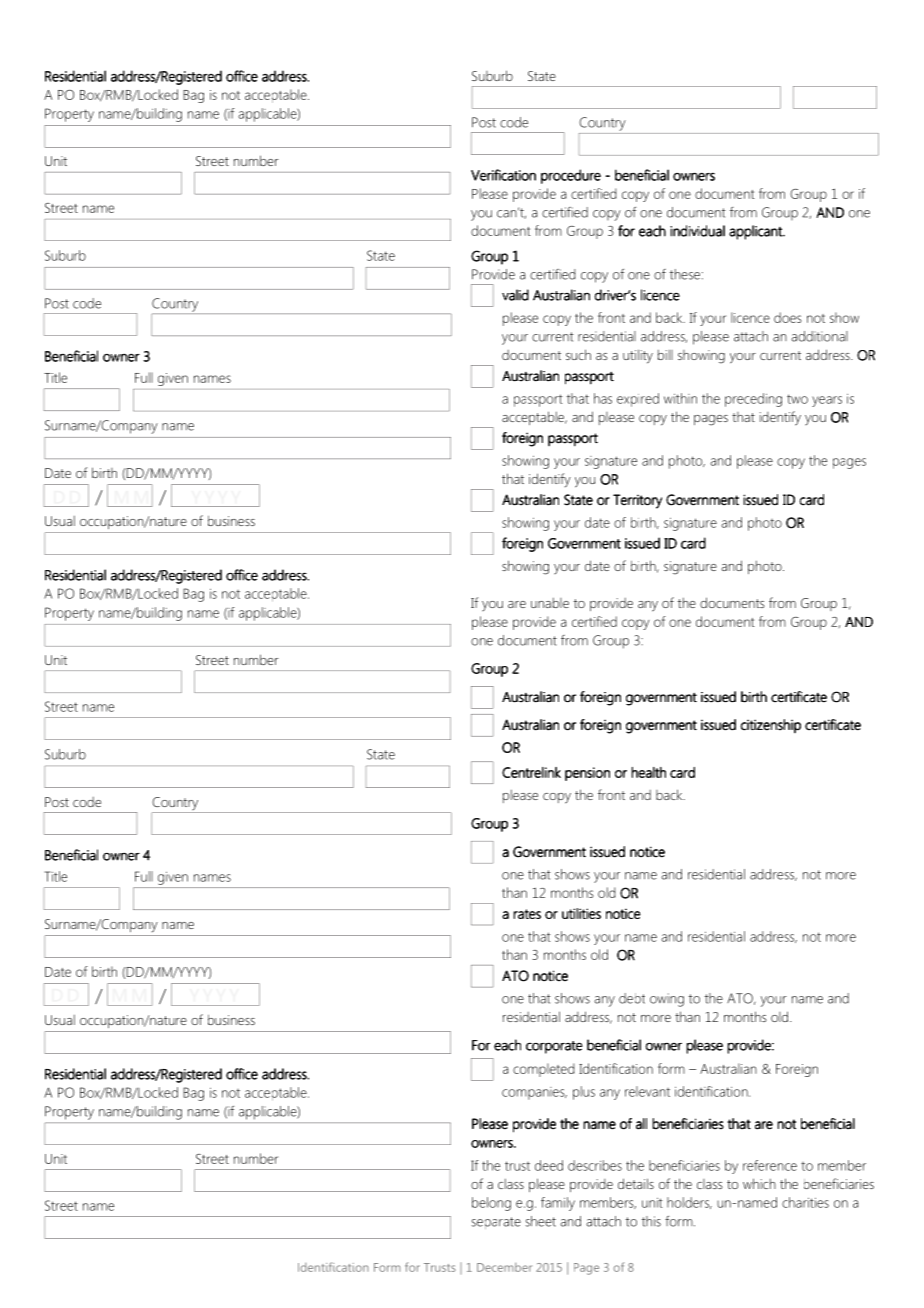 This image has height=1308, width=924. What do you see at coordinates (550, 603) in the image?
I see `unable` at bounding box center [550, 603].
